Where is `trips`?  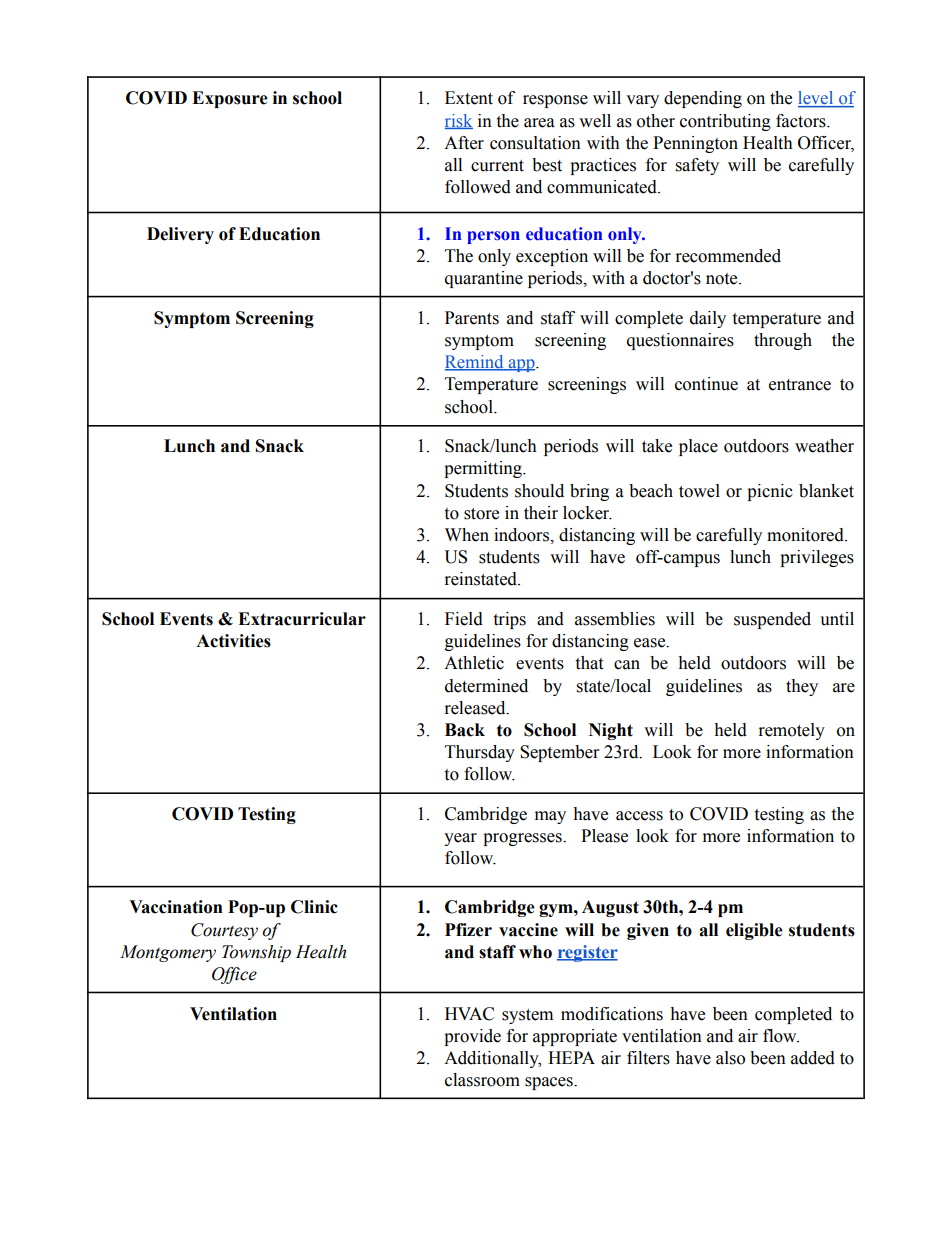
trips is located at coordinates (509, 620).
